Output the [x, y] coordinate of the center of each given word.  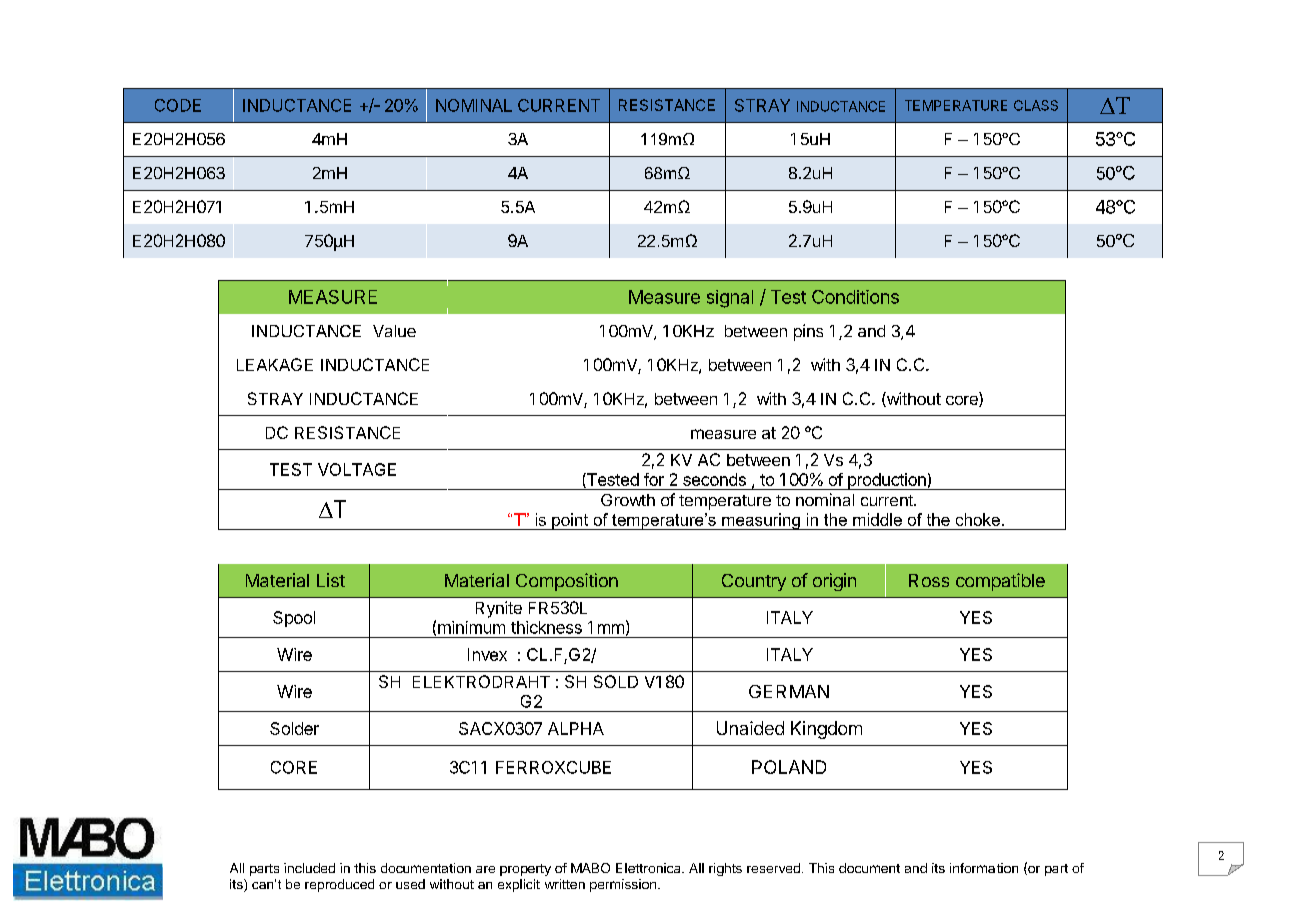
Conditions [855, 297]
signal [730, 299]
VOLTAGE [357, 469]
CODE [178, 105]
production [886, 481]
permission [623, 885]
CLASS [1036, 105]
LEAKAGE [275, 364]
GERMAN [789, 691]
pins [808, 332]
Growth [628, 500]
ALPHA [576, 728]
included [309, 868]
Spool [294, 619]
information [984, 868]
